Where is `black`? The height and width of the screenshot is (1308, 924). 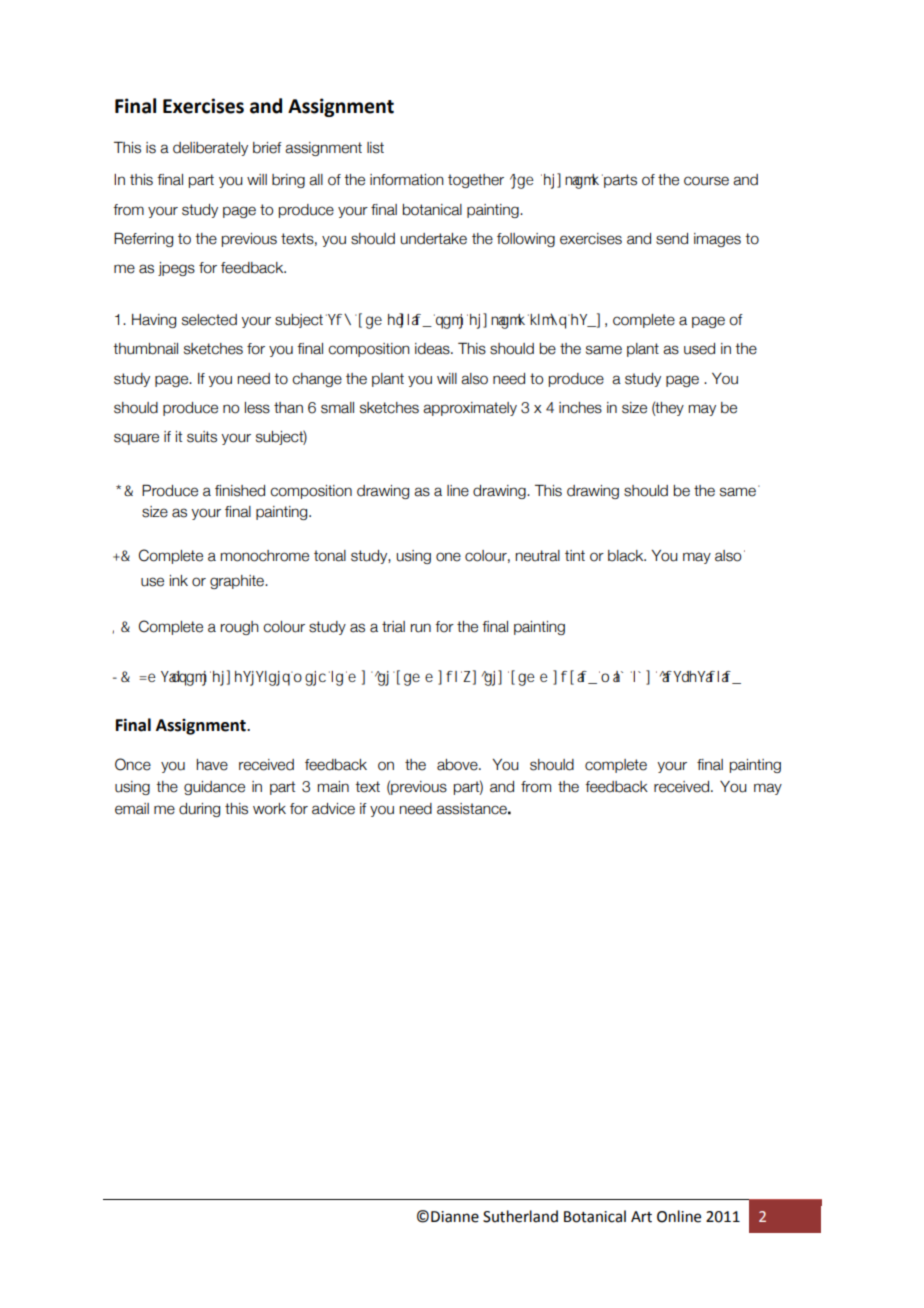
black is located at coordinates (627, 556).
